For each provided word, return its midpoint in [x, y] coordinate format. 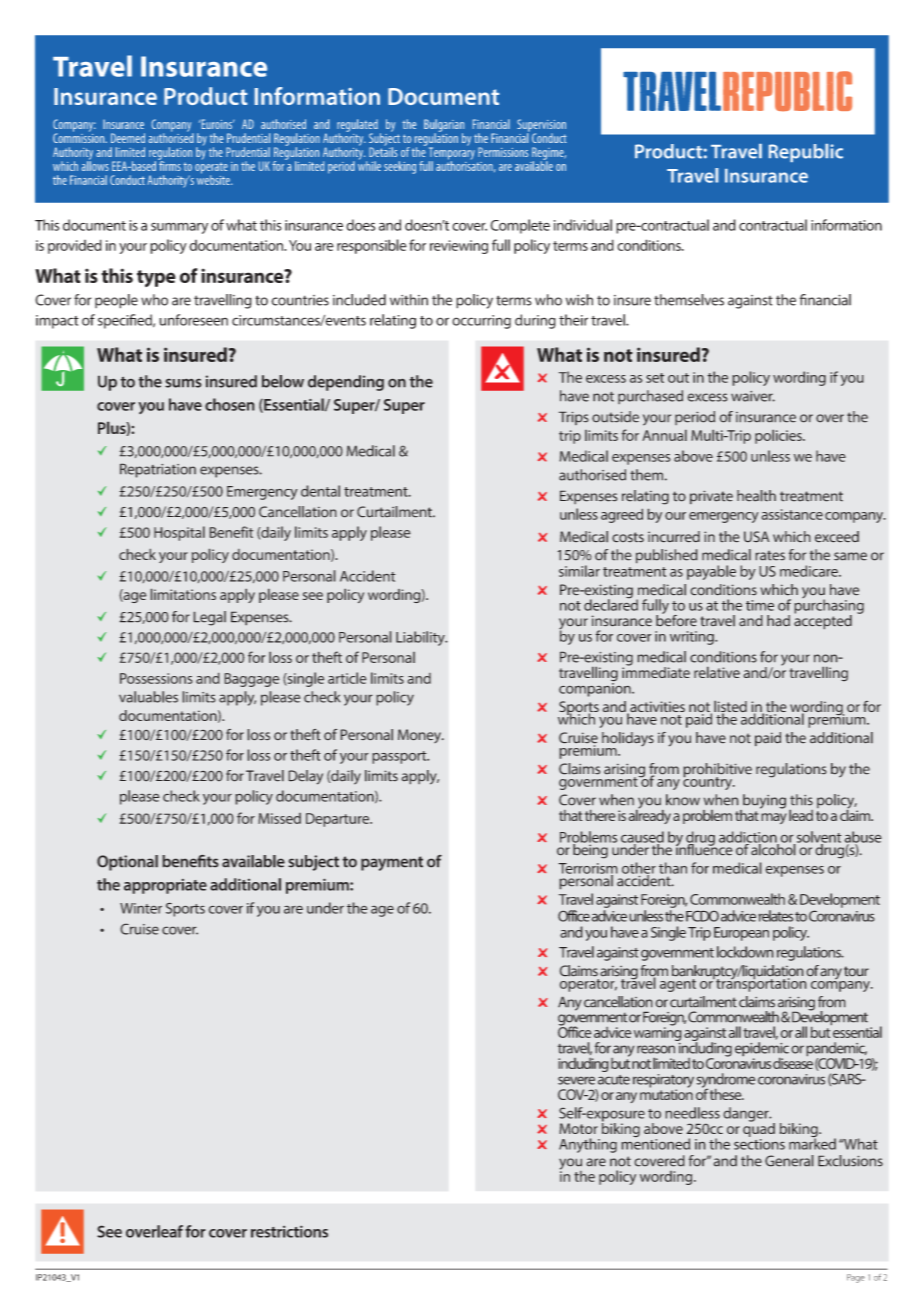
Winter [141, 908]
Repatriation [158, 470]
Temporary [452, 153]
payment [392, 863]
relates [775, 916]
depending [346, 383]
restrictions [289, 1231]
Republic [806, 153]
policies [779, 436]
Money [420, 736]
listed [730, 707]
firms [169, 164]
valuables [148, 697]
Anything [588, 1145]
